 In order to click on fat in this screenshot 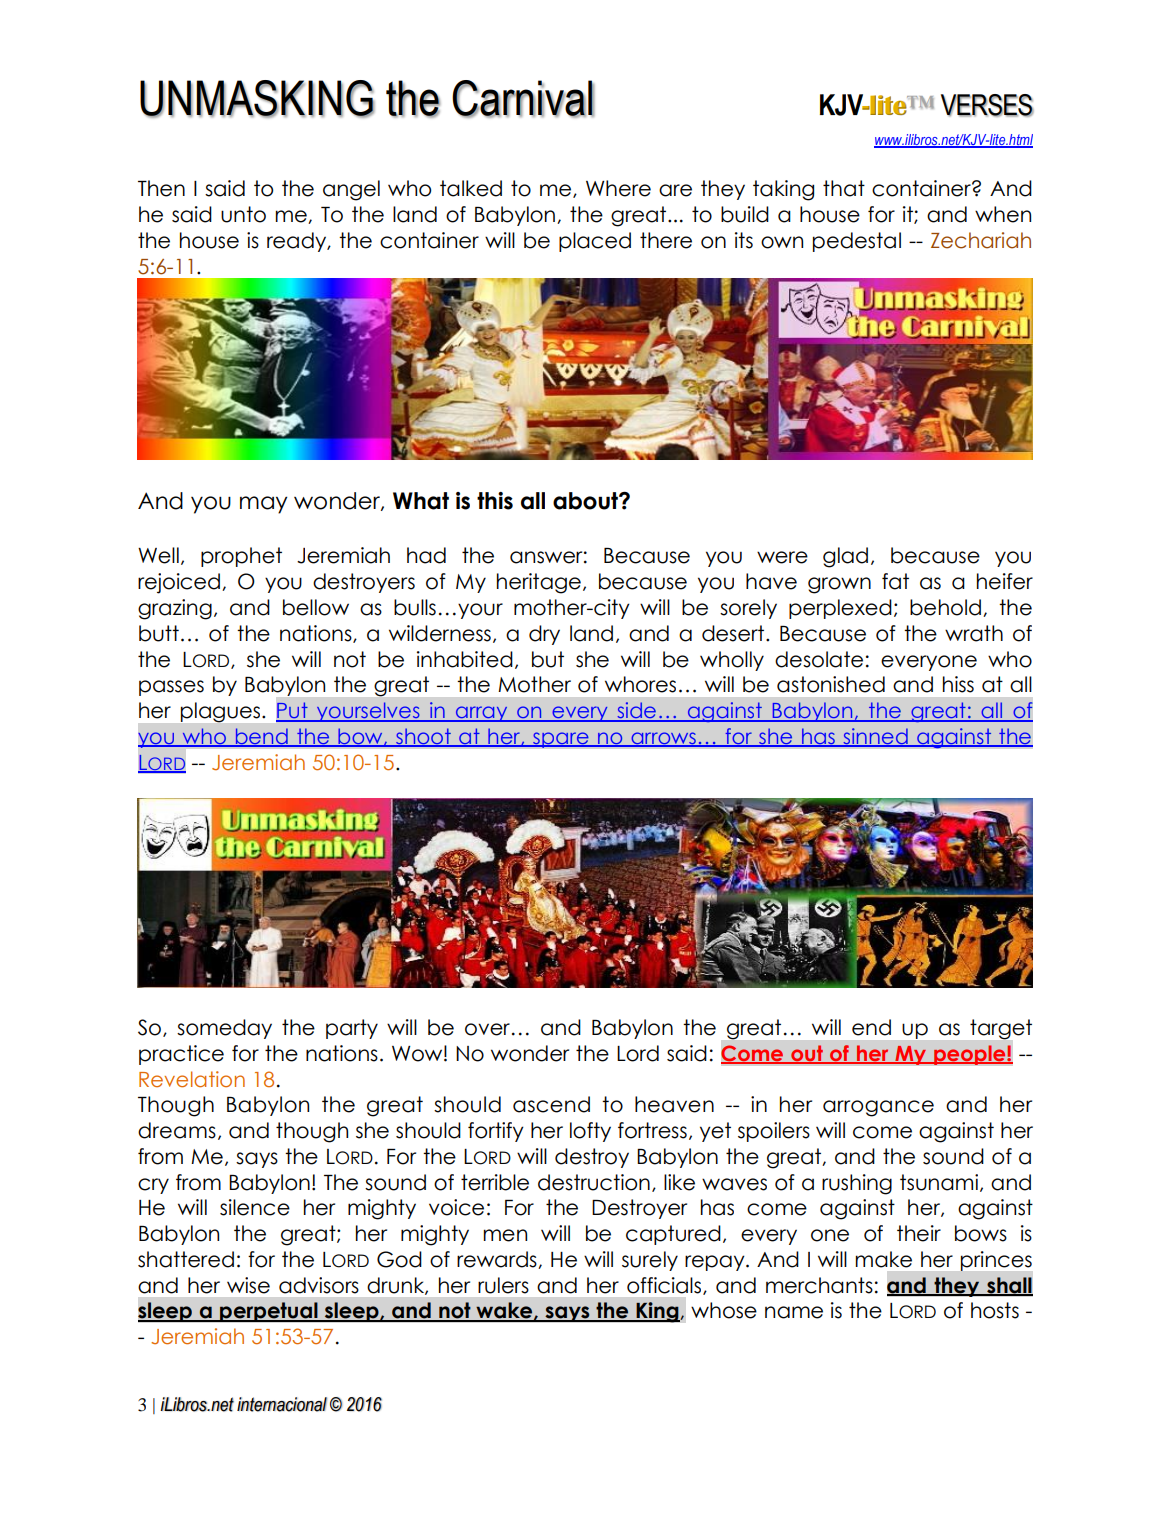, I will do `click(895, 581)`.
